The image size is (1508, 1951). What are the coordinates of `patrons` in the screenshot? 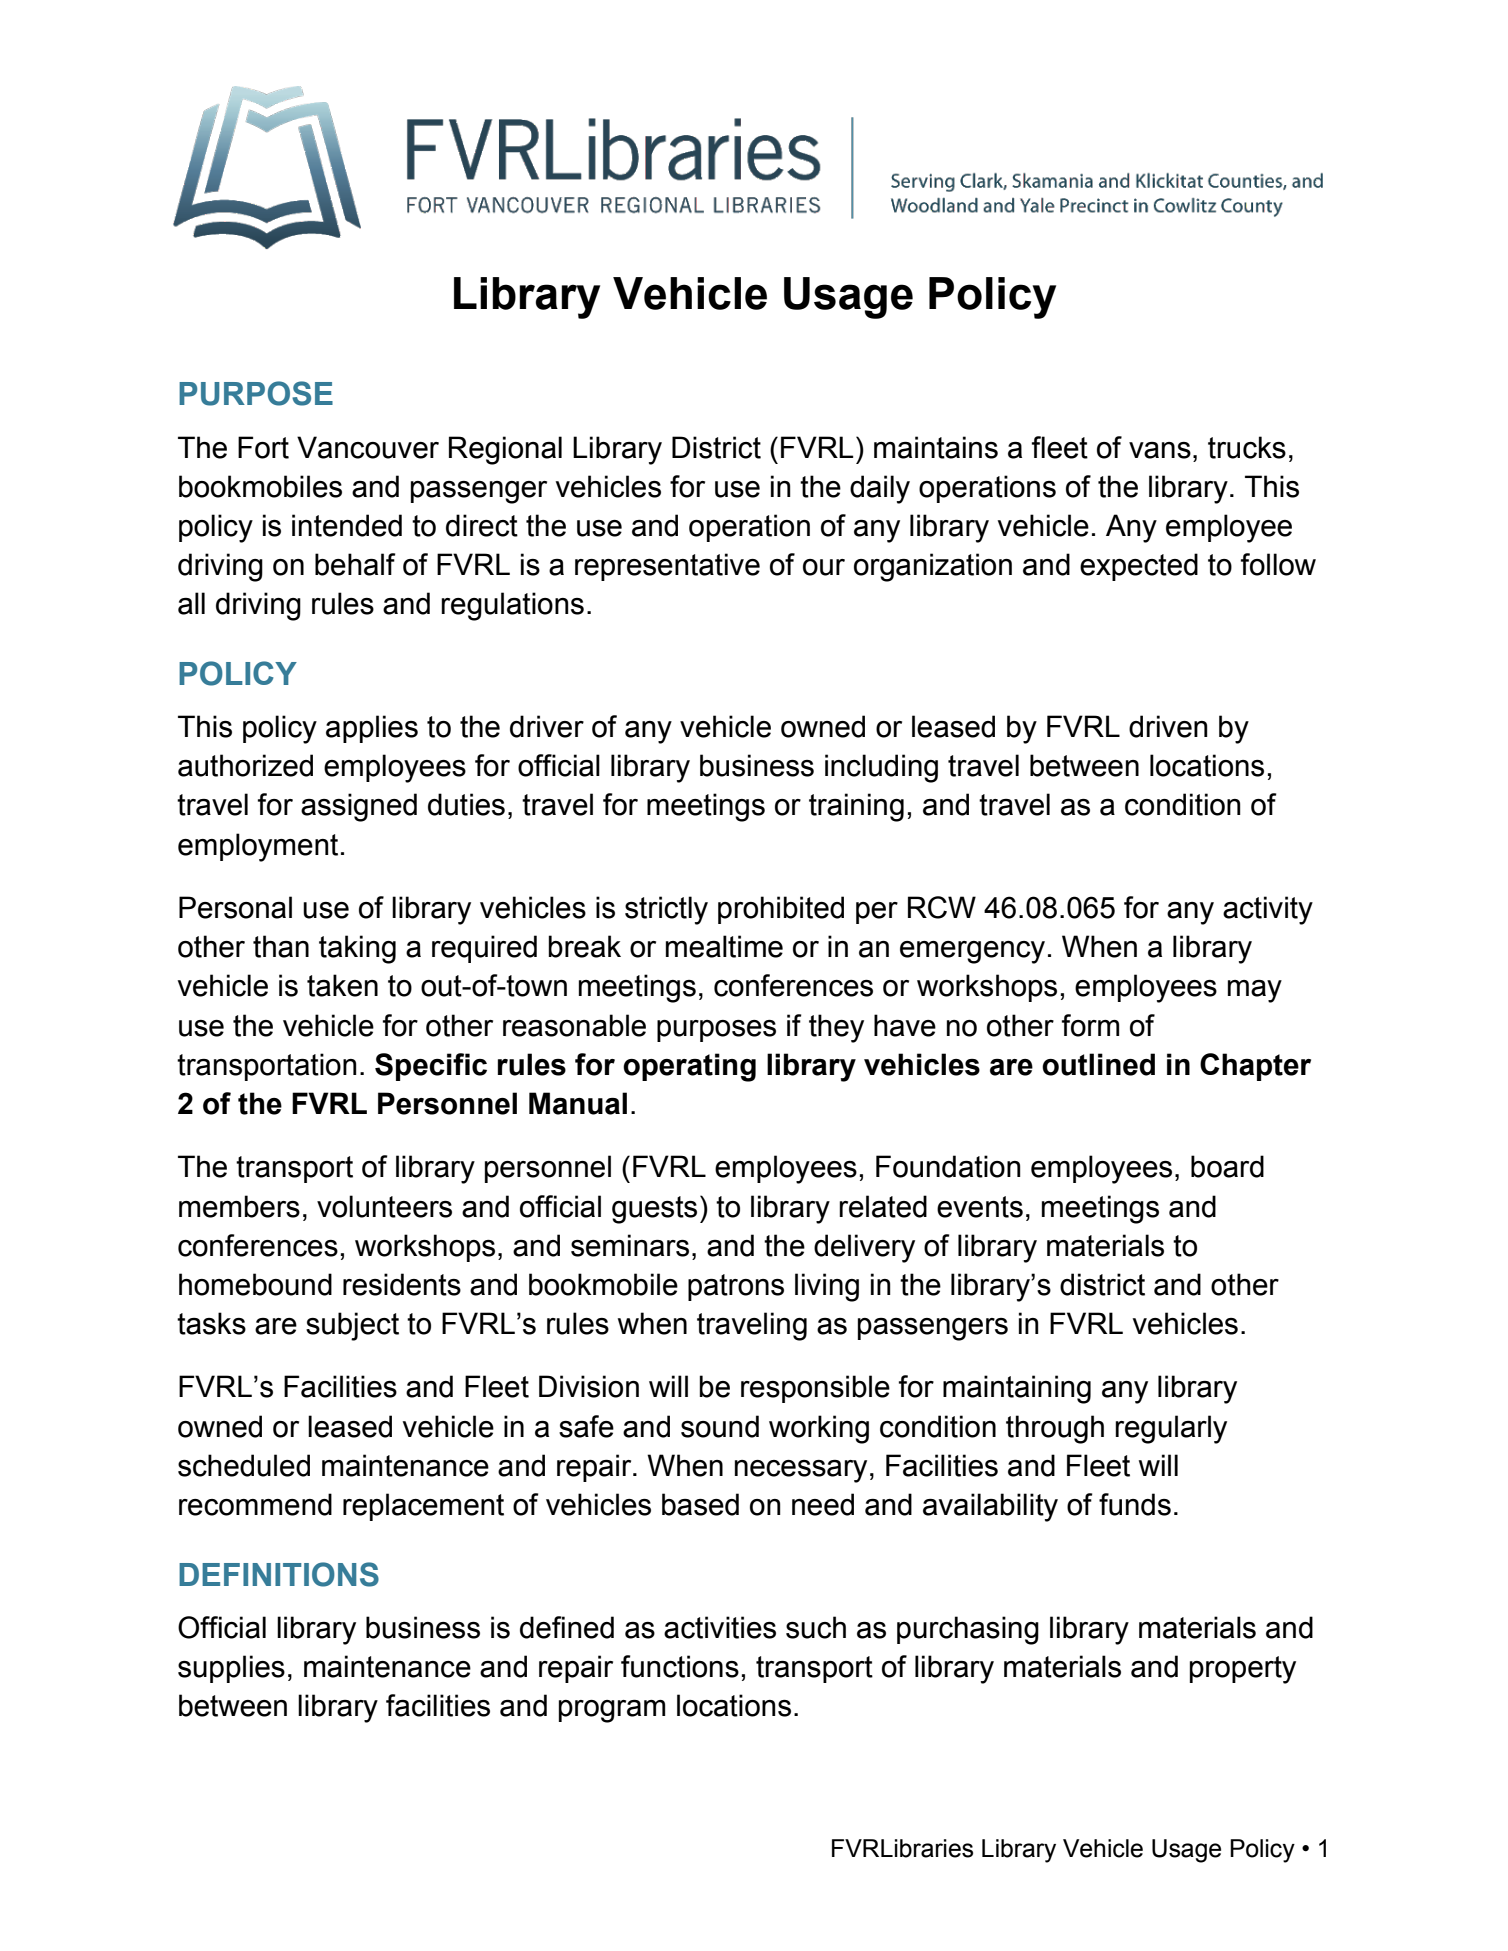 It's located at (736, 1287).
